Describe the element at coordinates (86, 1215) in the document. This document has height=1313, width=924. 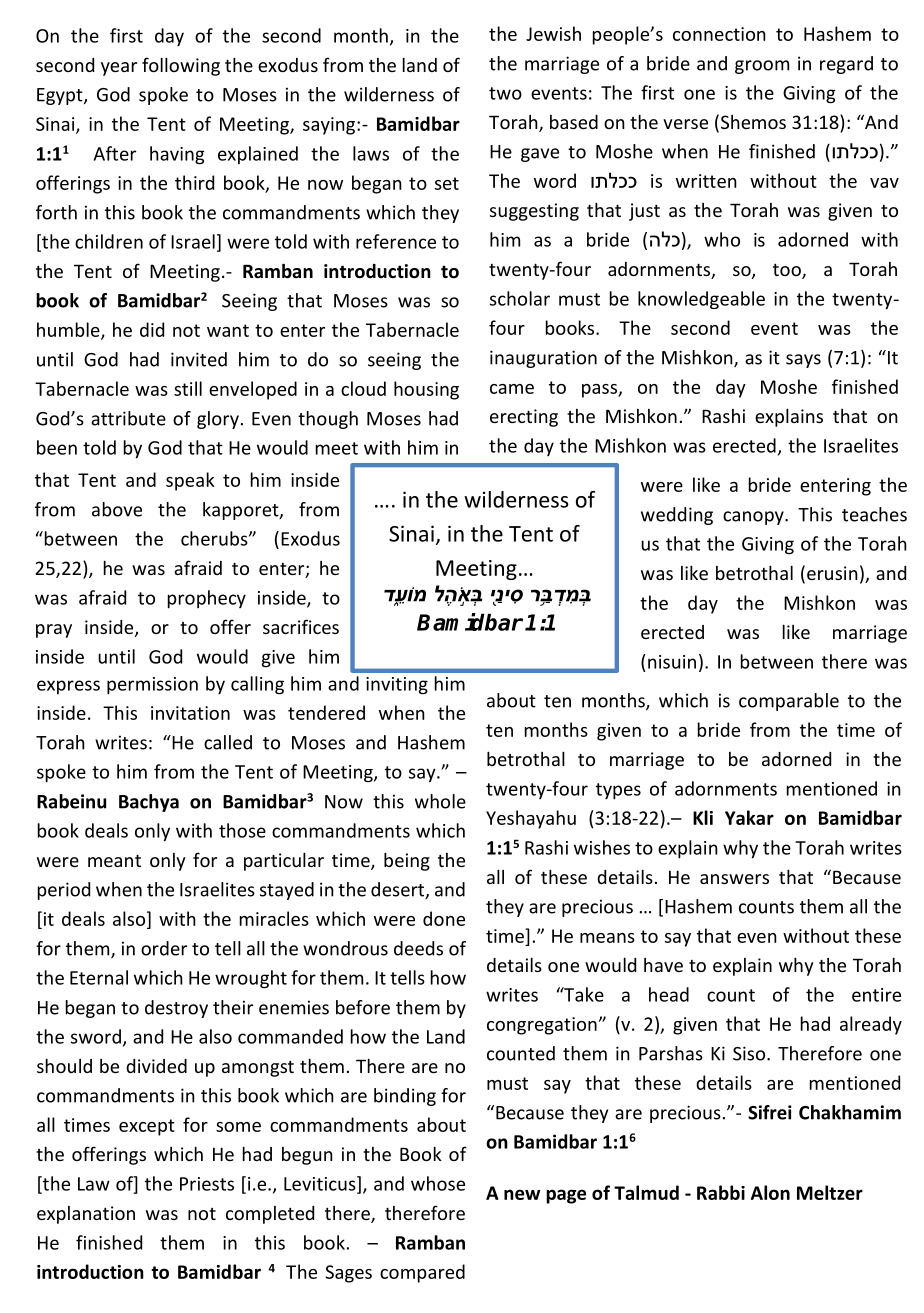
I see `explanation` at that location.
